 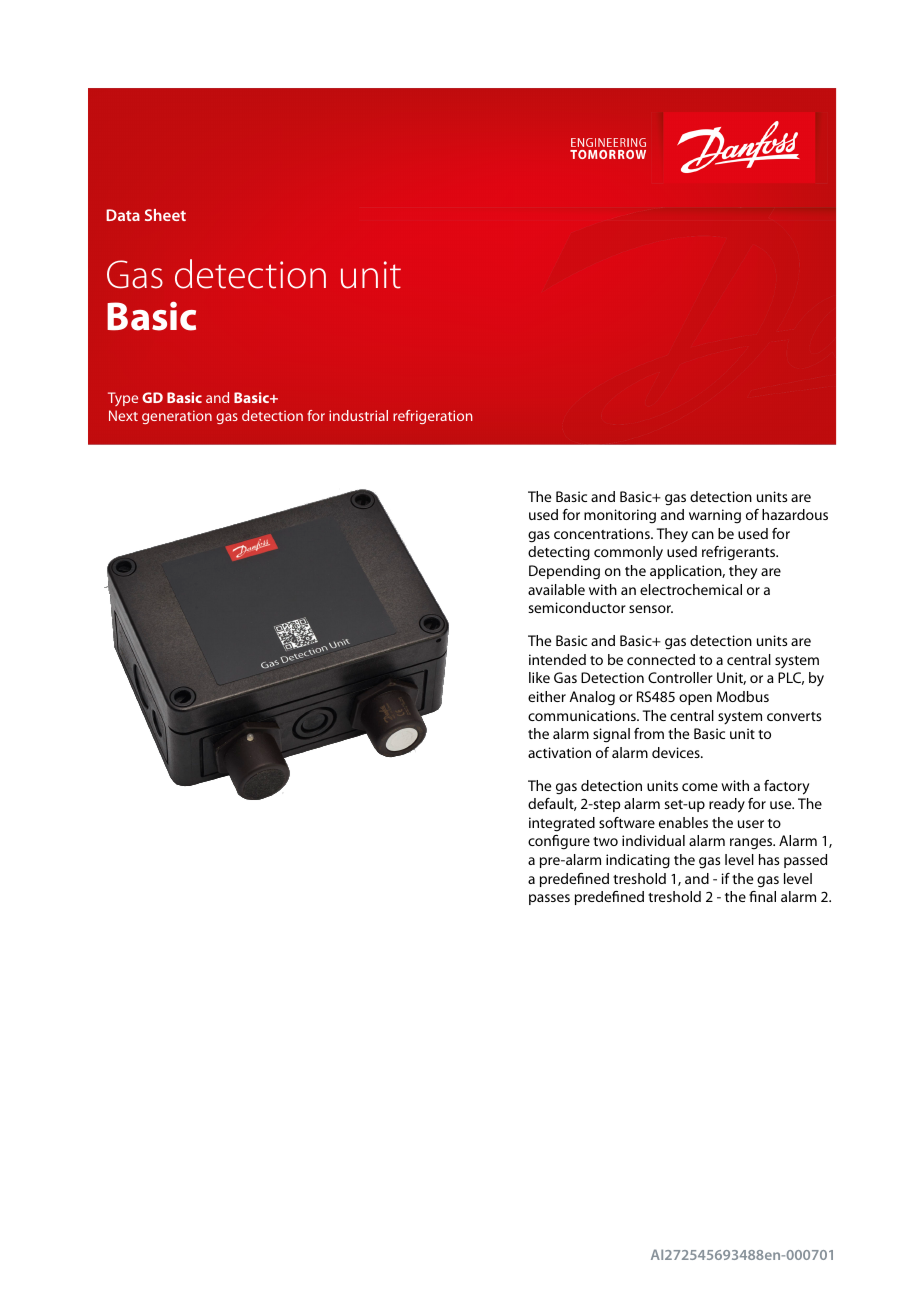 What do you see at coordinates (715, 516) in the document?
I see `warning` at bounding box center [715, 516].
